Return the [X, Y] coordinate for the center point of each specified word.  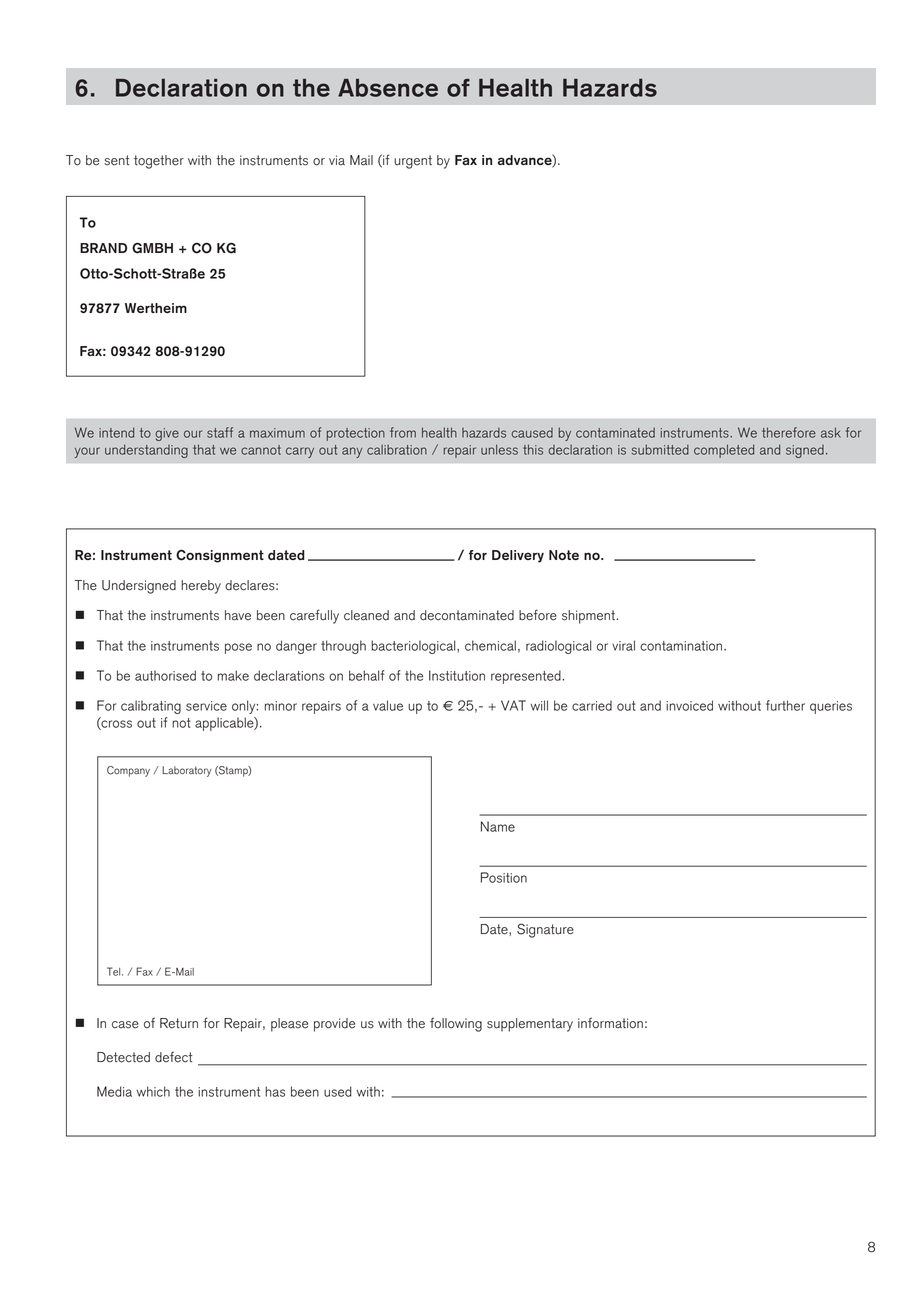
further [785, 705]
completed [724, 451]
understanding [146, 451]
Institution [457, 675]
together [159, 162]
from [403, 432]
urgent [413, 162]
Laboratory [187, 771]
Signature [545, 930]
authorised [165, 675]
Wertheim [156, 308]
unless [499, 449]
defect [173, 1057]
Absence [388, 88]
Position [504, 877]
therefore [789, 432]
